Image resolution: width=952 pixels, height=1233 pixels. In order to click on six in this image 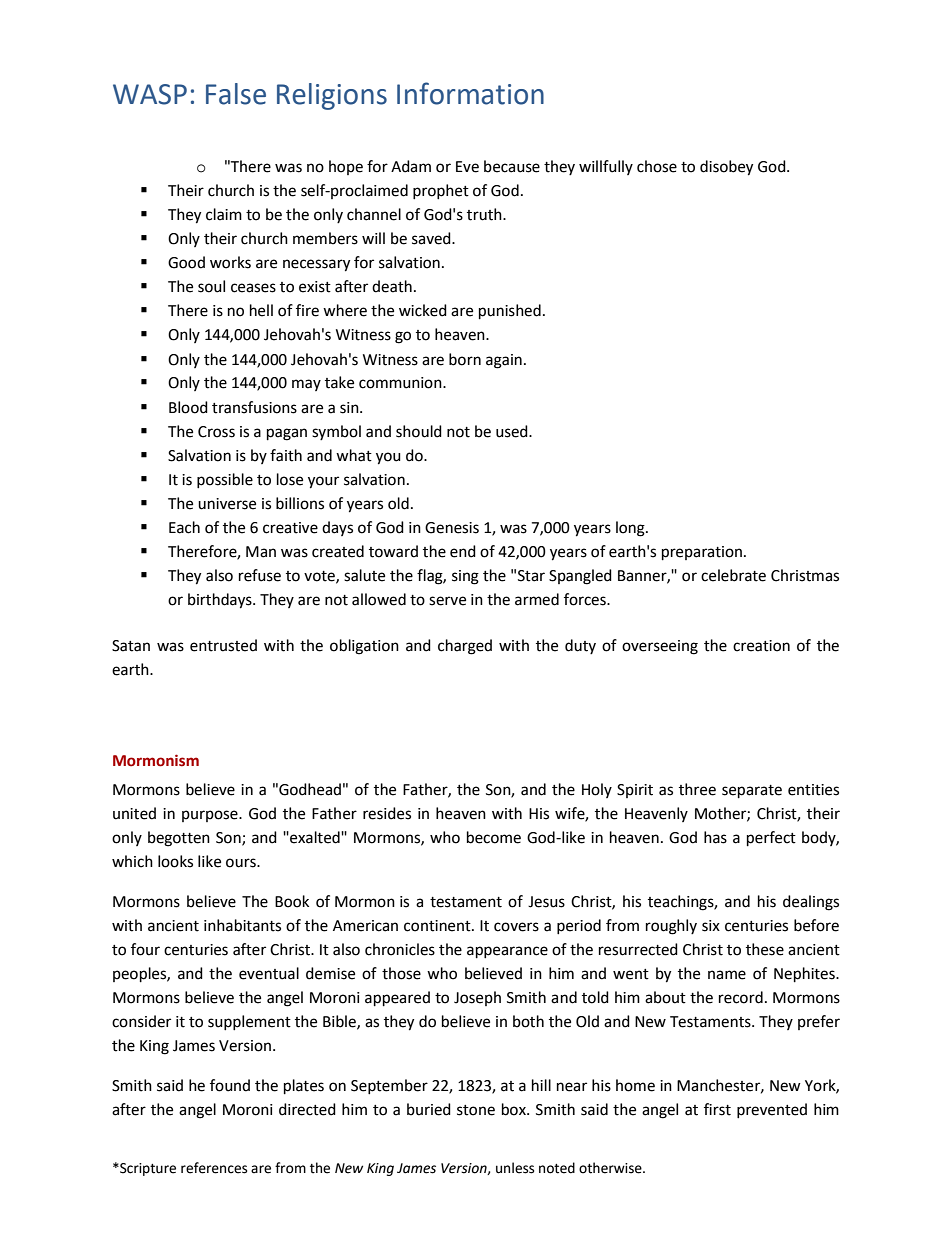, I will do `click(711, 926)`.
